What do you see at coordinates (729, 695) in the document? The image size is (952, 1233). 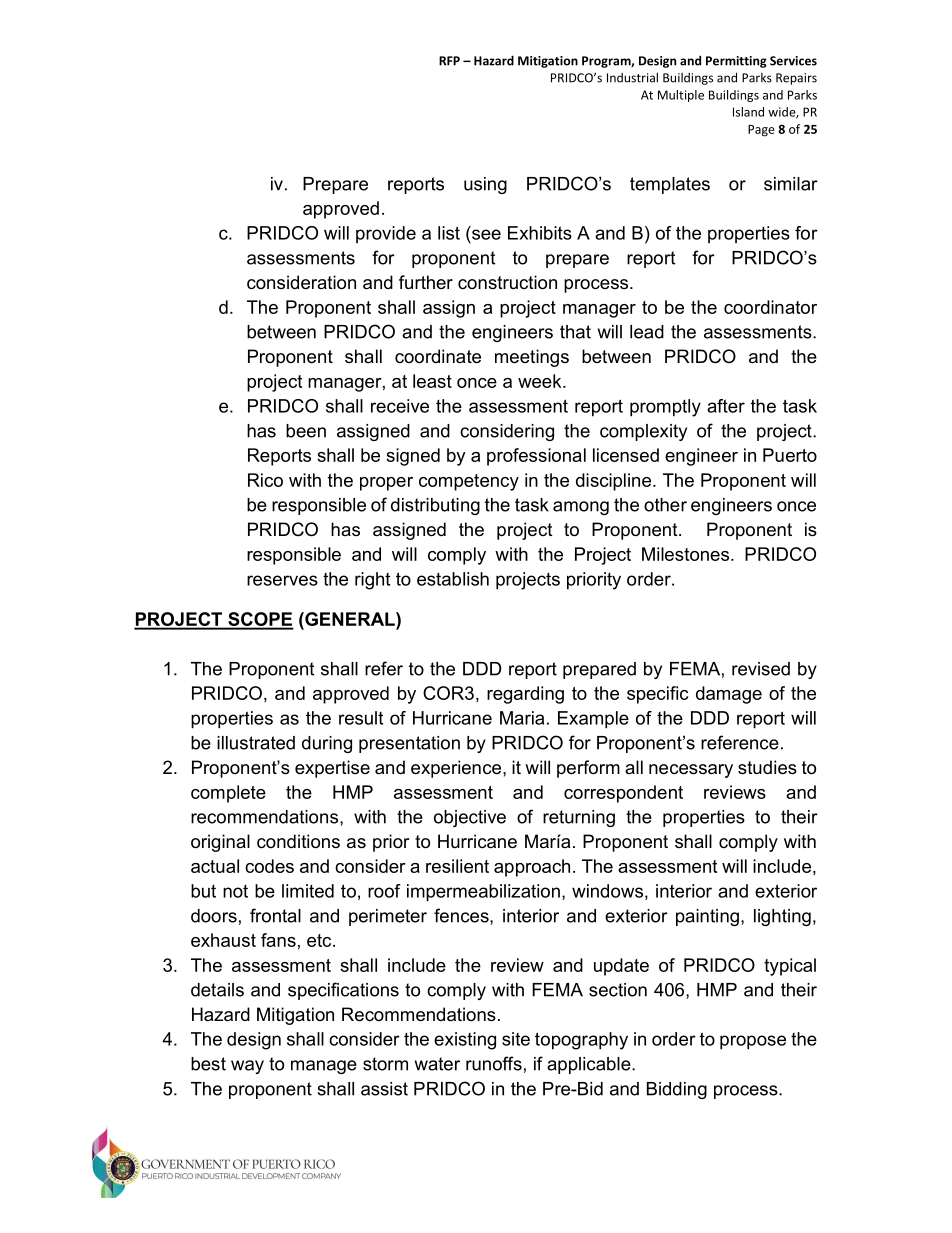 I see `damage` at bounding box center [729, 695].
